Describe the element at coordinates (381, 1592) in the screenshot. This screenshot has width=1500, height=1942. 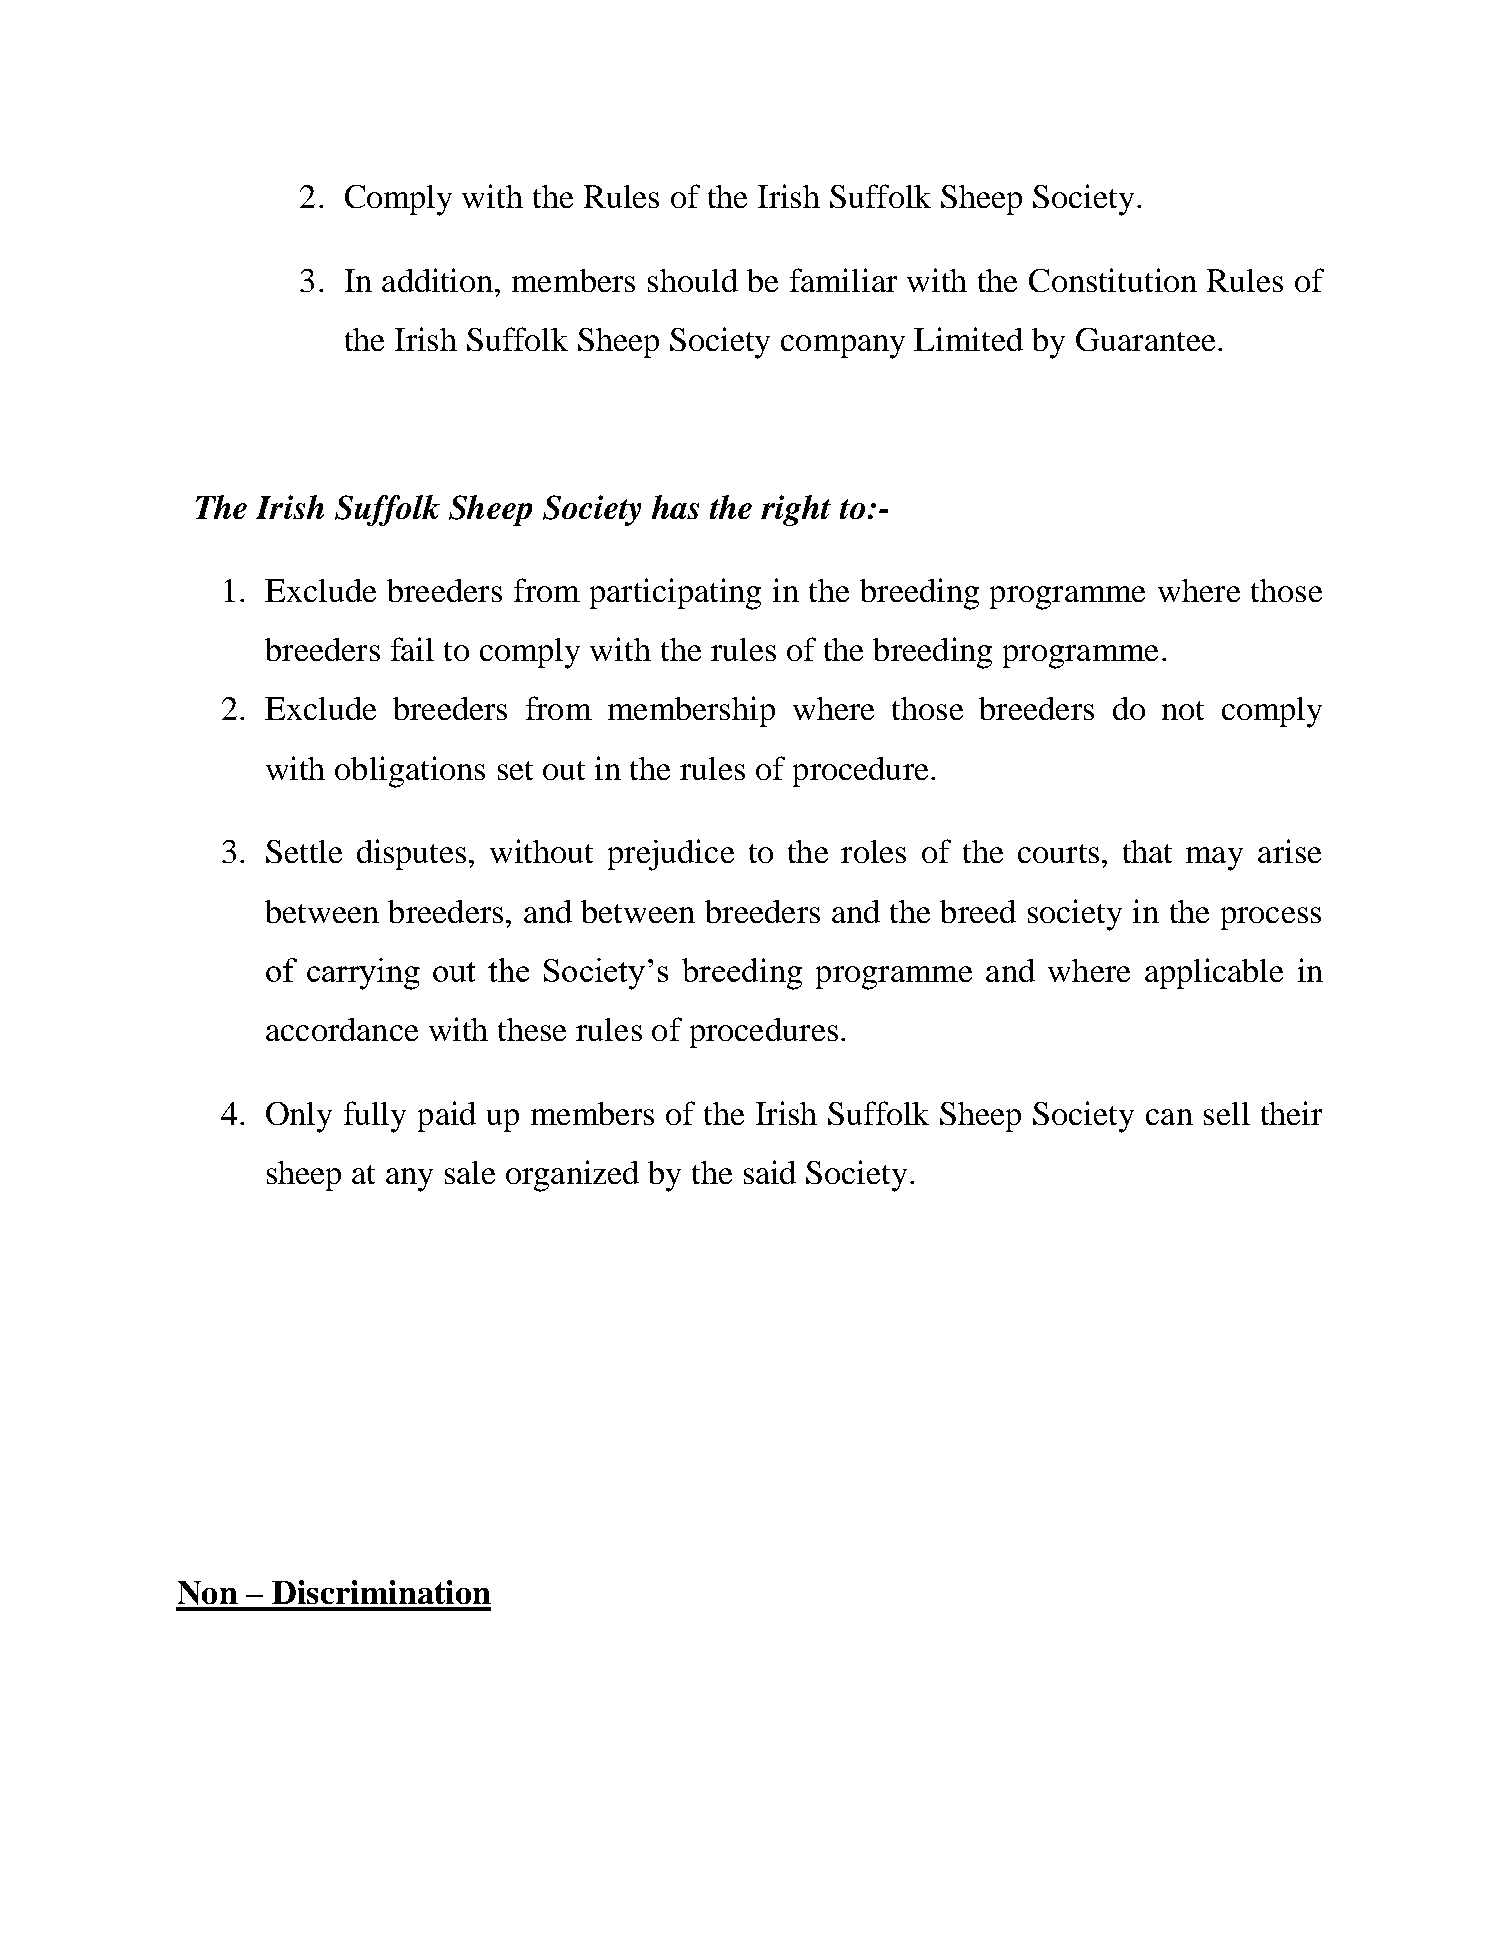
I see `Discrimination` at that location.
